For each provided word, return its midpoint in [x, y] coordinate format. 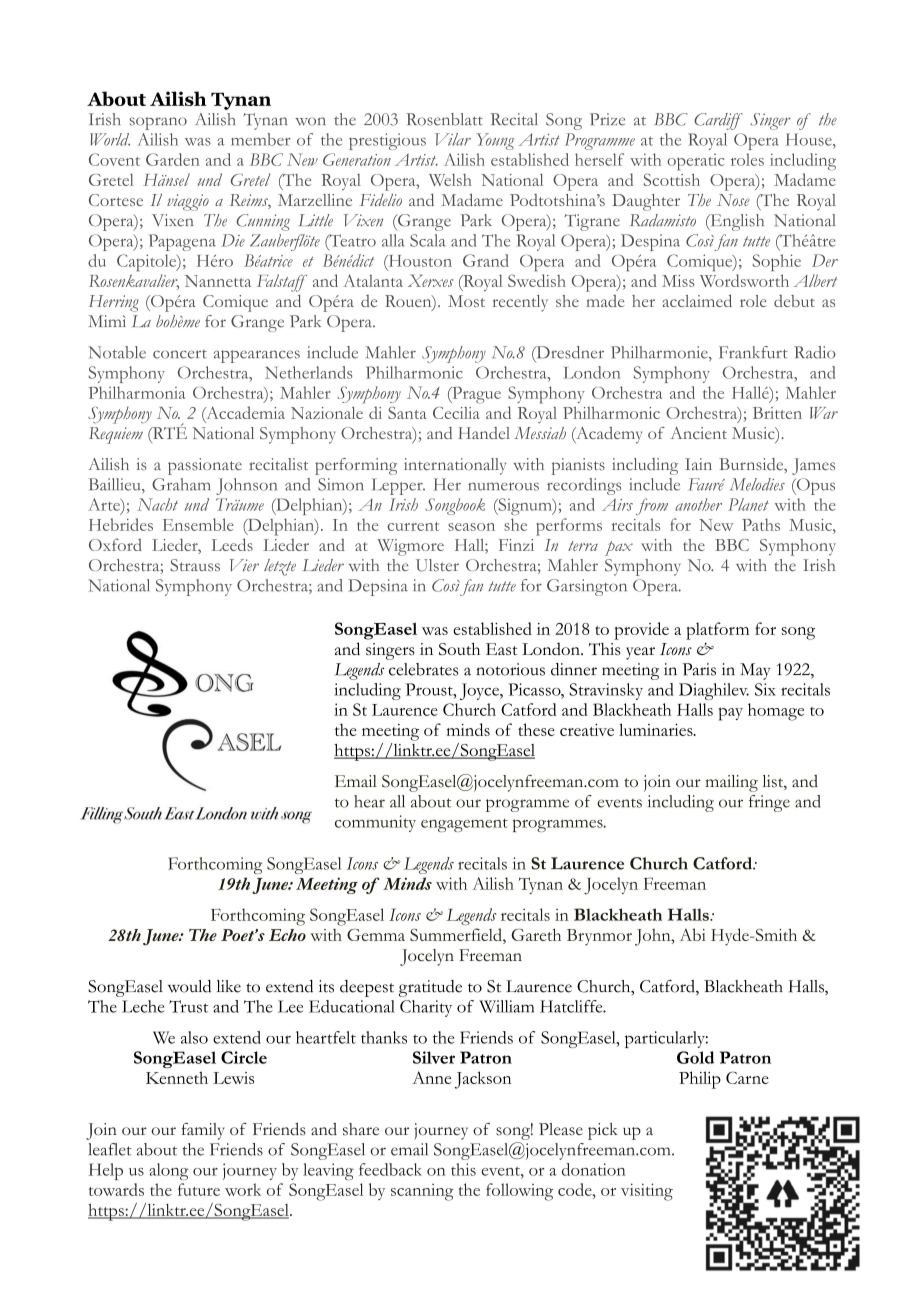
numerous [503, 486]
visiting [647, 1192]
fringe [769, 803]
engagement [464, 825]
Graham [181, 484]
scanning [422, 1192]
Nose [733, 200]
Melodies [757, 484]
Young [495, 141]
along [169, 1171]
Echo [287, 935]
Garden [173, 159]
